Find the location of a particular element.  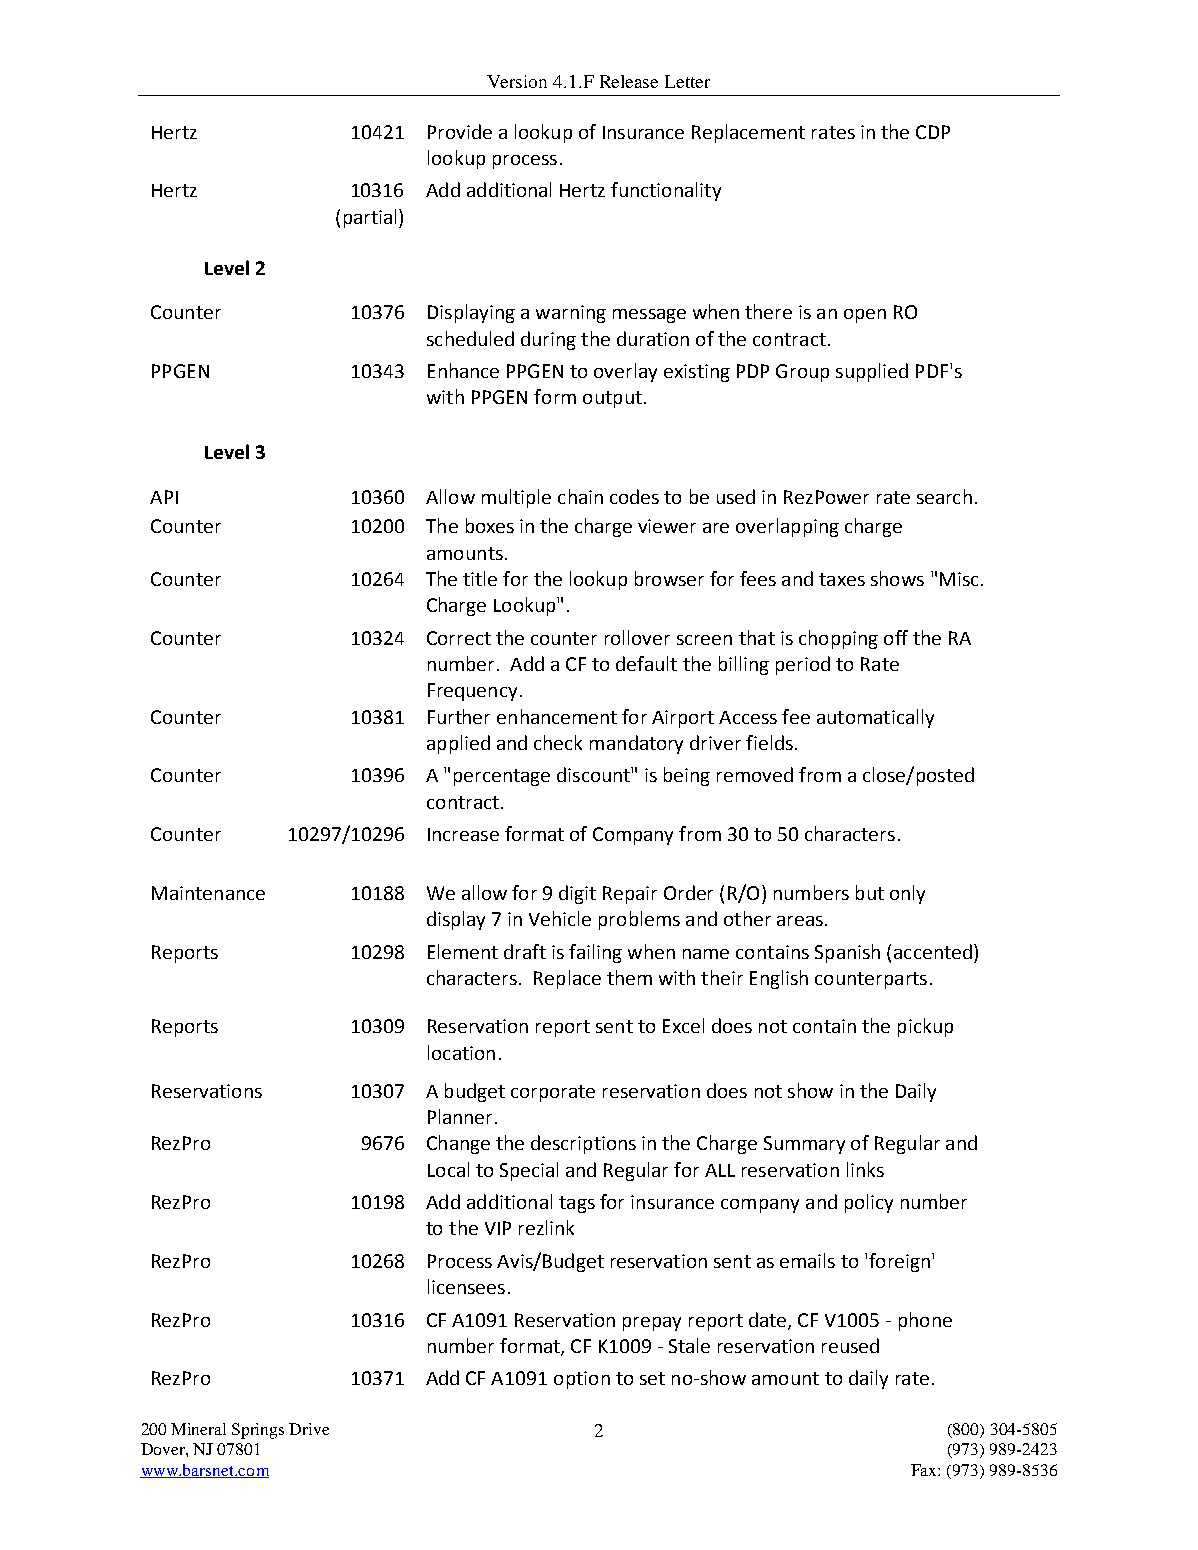

CDP is located at coordinates (933, 132).
